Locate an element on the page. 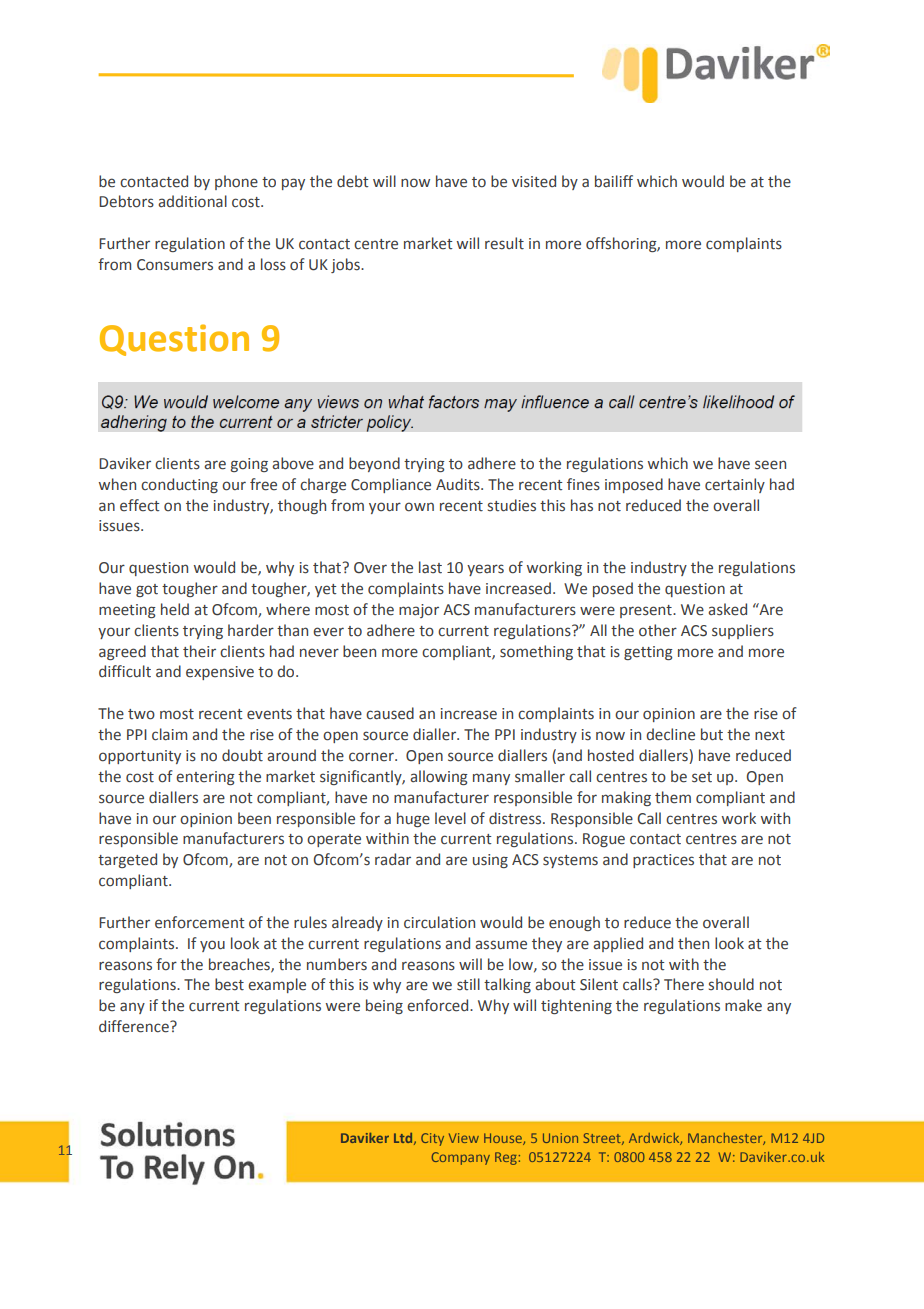 This image has height=1309, width=924. difference is located at coordinates (135, 1026).
